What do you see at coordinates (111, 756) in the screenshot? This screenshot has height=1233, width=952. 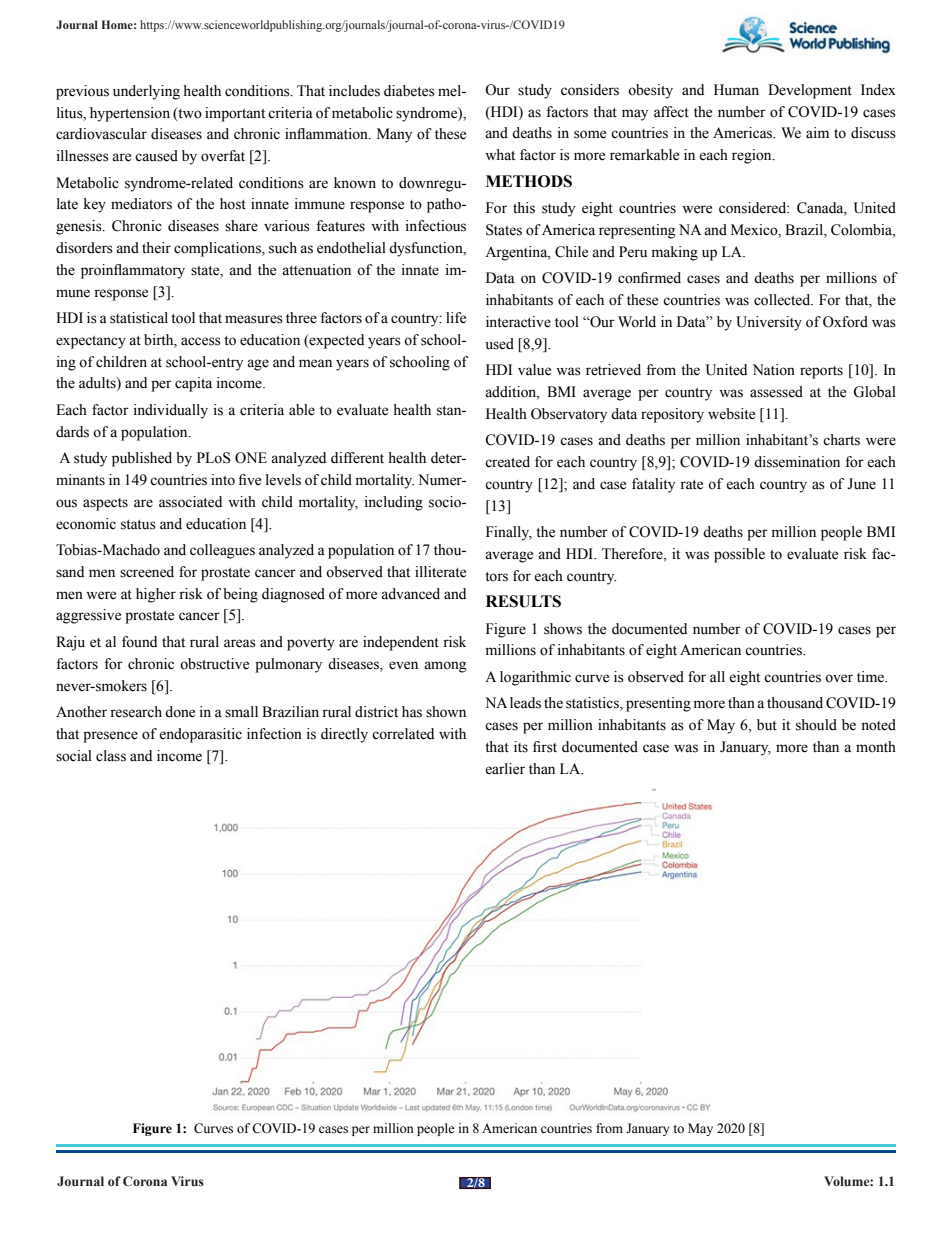 I see `class` at bounding box center [111, 756].
